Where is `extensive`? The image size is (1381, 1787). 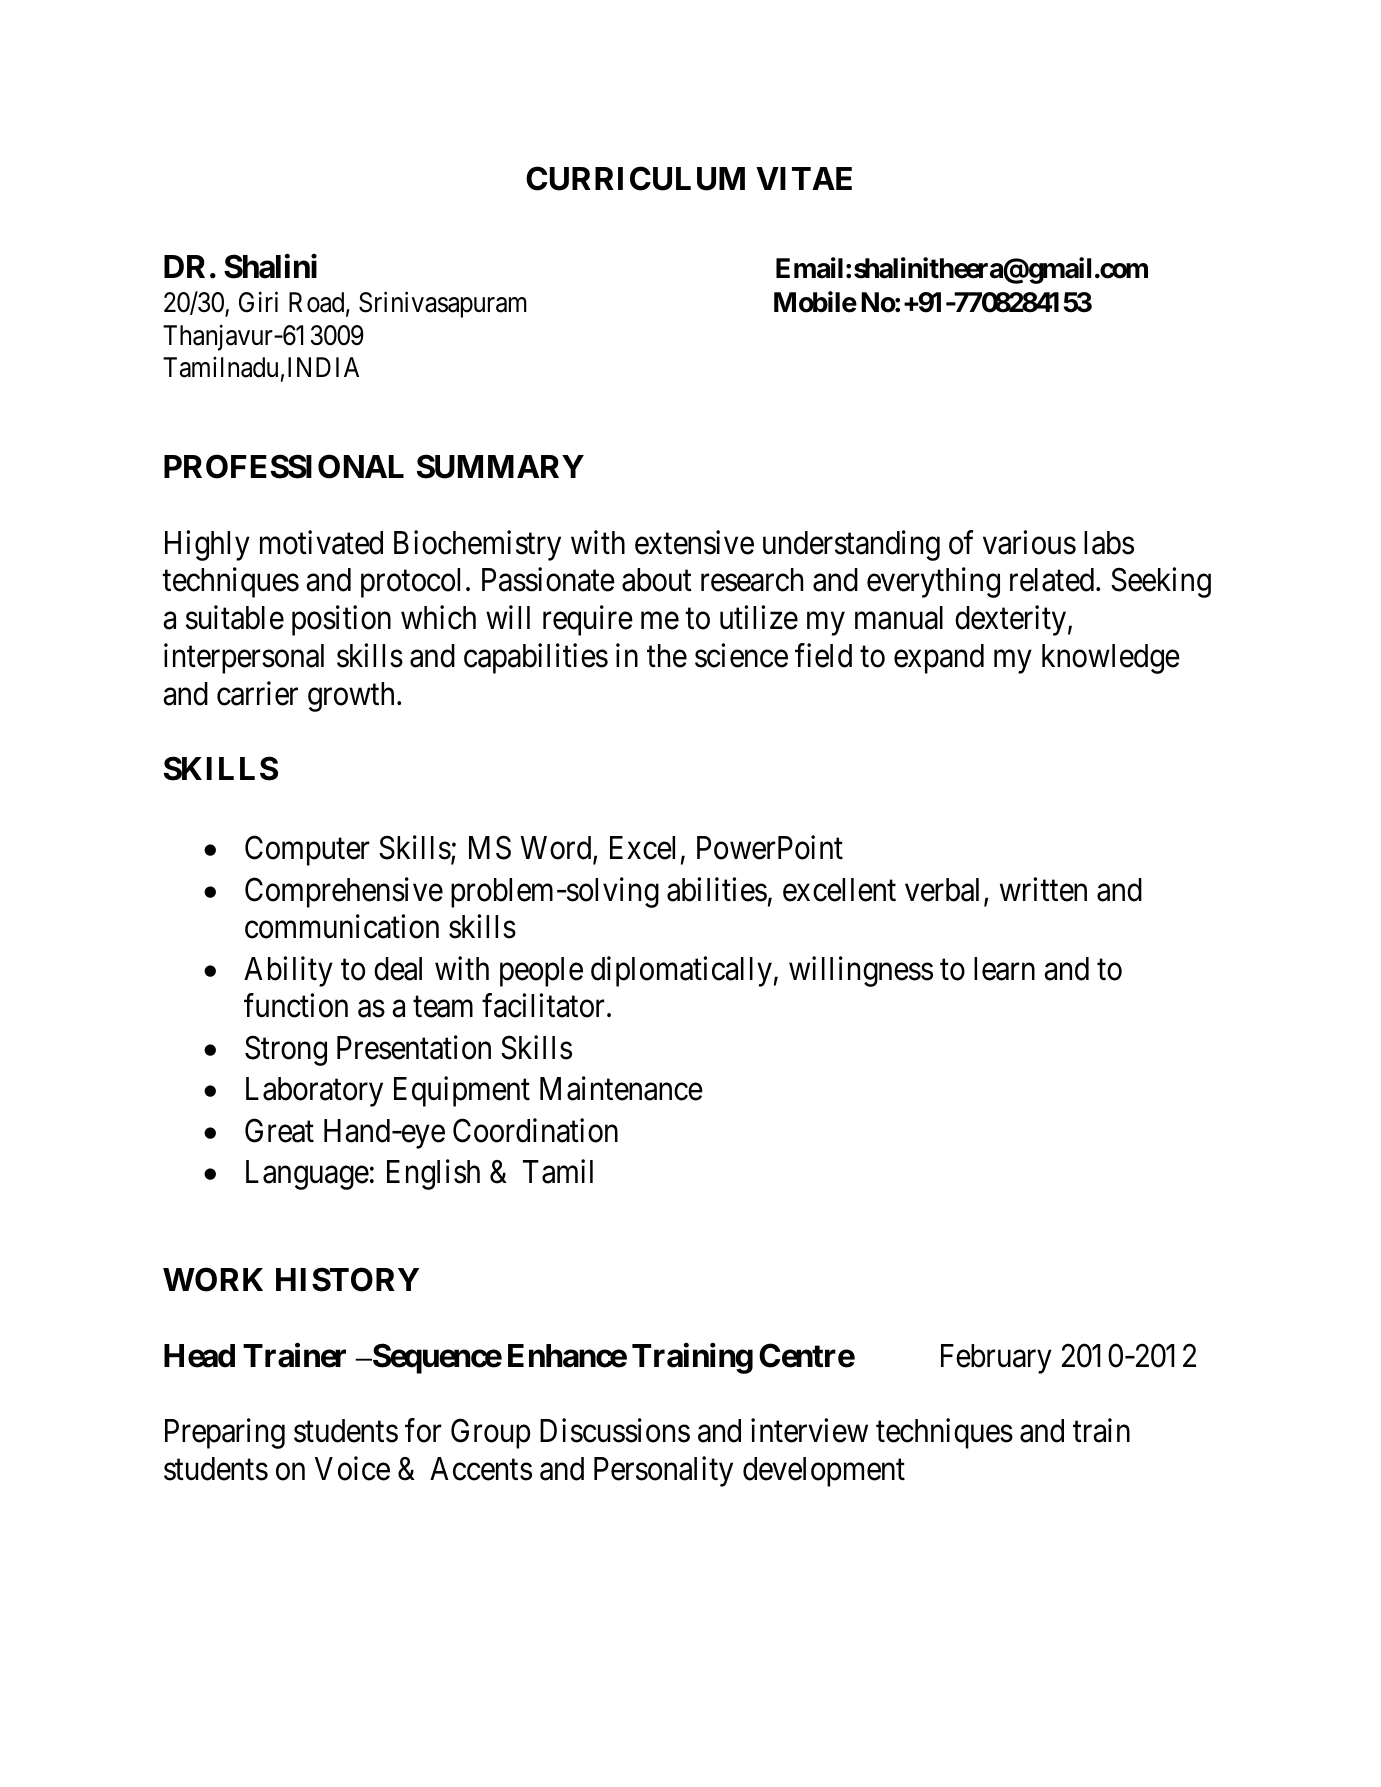 extensive is located at coordinates (694, 542).
